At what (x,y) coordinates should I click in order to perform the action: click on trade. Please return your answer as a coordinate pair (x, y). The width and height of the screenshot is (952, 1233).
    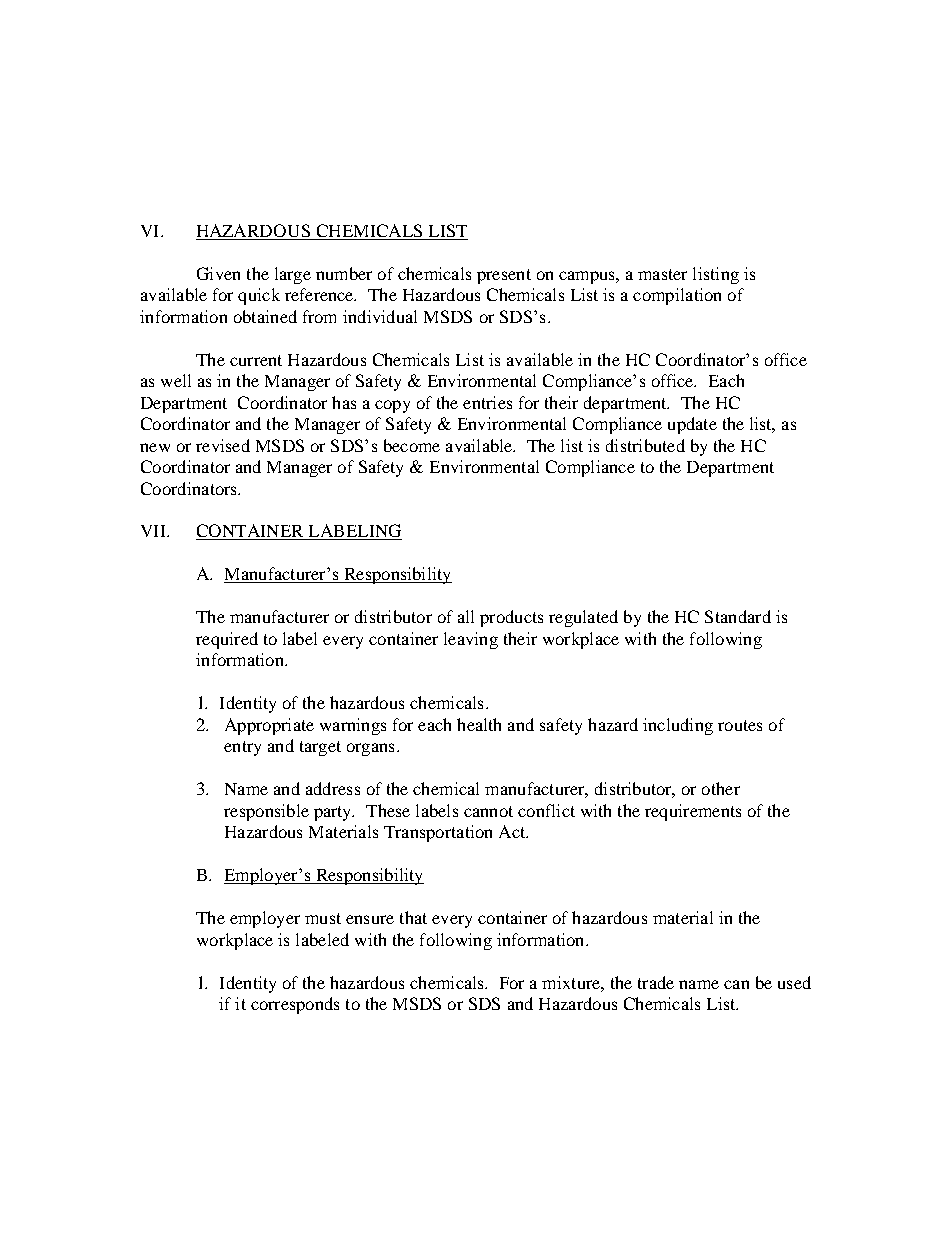
    Looking at the image, I should click on (656, 982).
